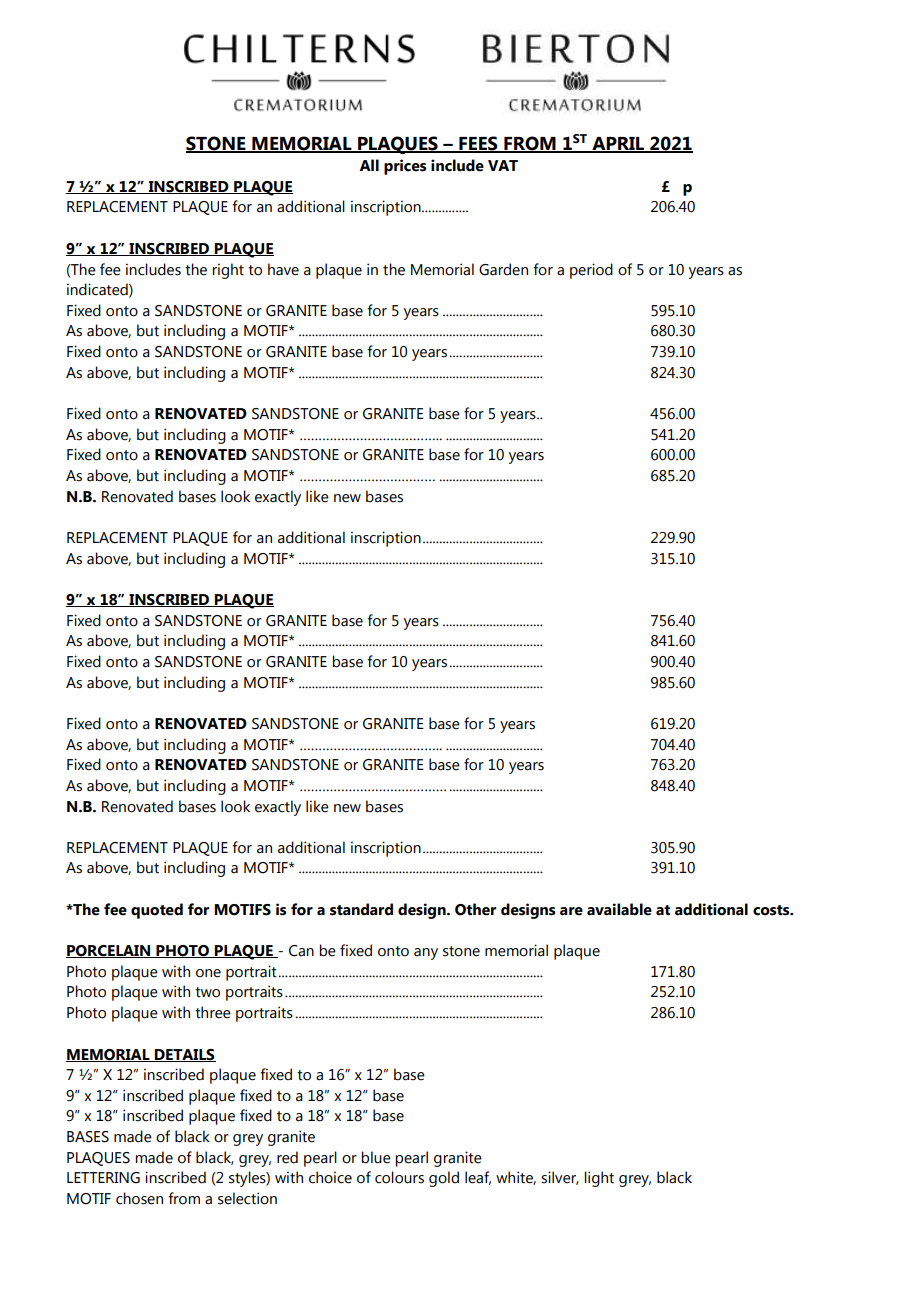  Describe the element at coordinates (772, 910) in the screenshot. I see `costs` at that location.
